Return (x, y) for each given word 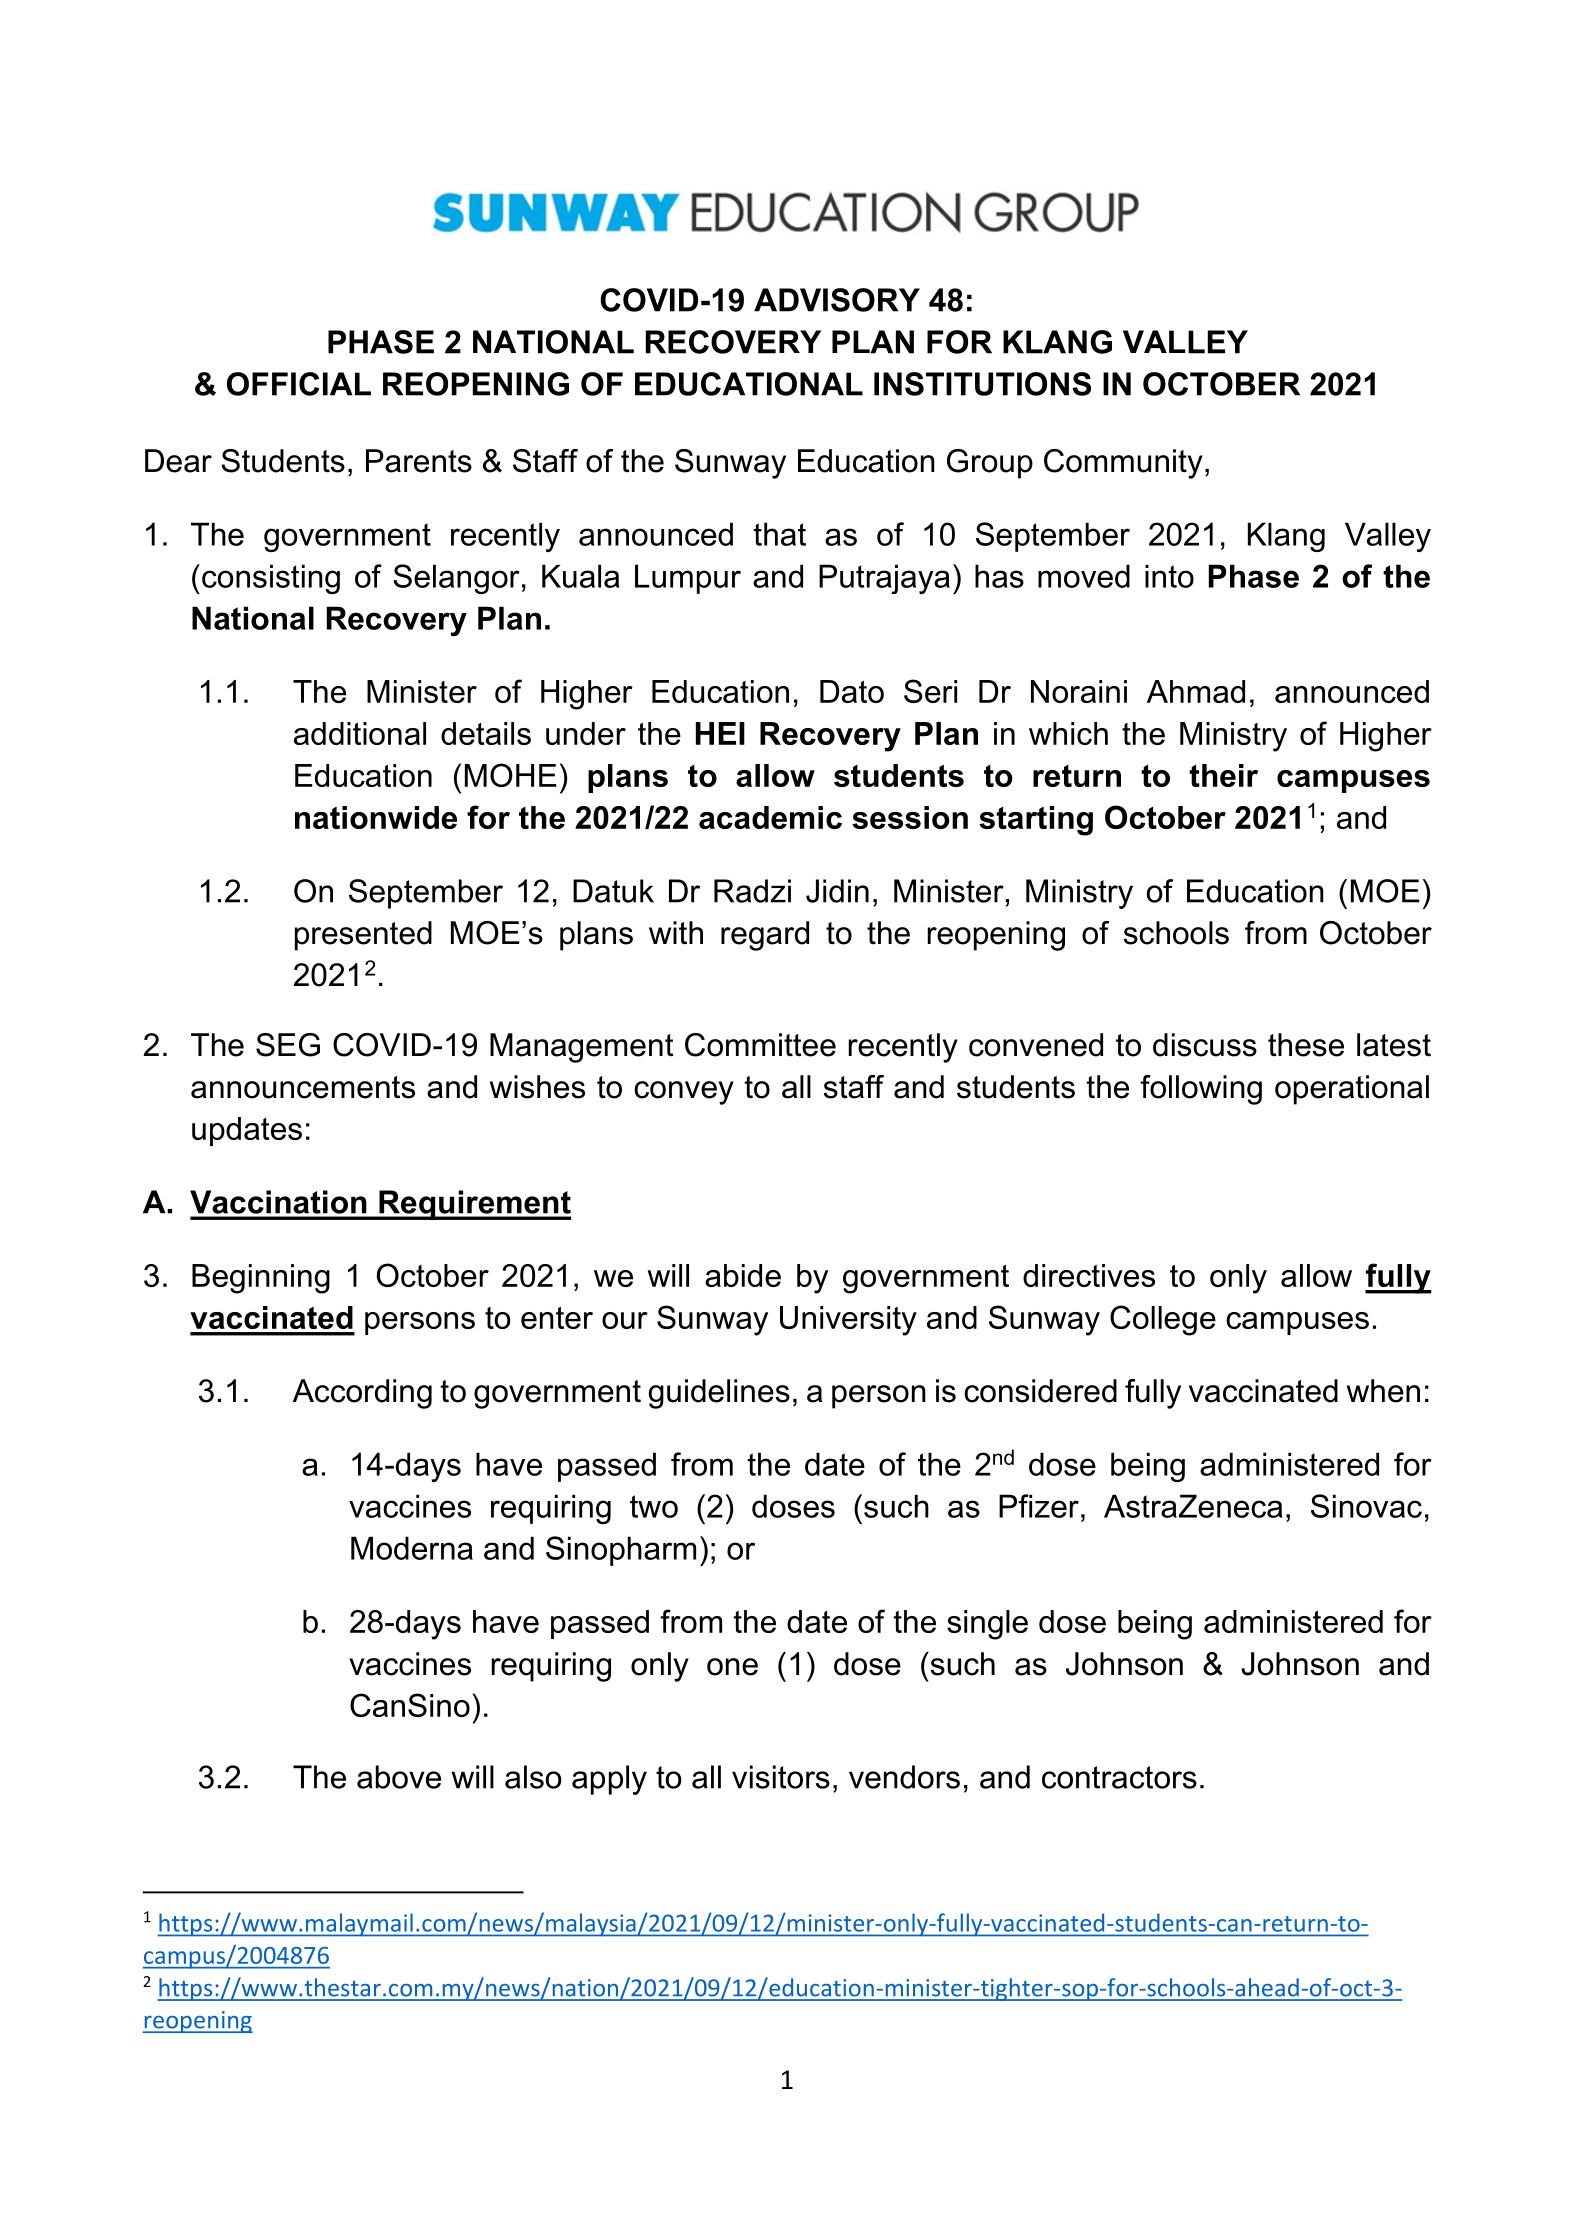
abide (743, 1275)
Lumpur (688, 579)
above (399, 1777)
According (362, 1394)
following (1201, 1090)
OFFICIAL (299, 384)
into (1169, 576)
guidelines (719, 1394)
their (1223, 775)
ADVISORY (837, 300)
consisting (271, 579)
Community (1123, 464)
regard (765, 936)
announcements (303, 1087)
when (1383, 1391)
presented (363, 936)
